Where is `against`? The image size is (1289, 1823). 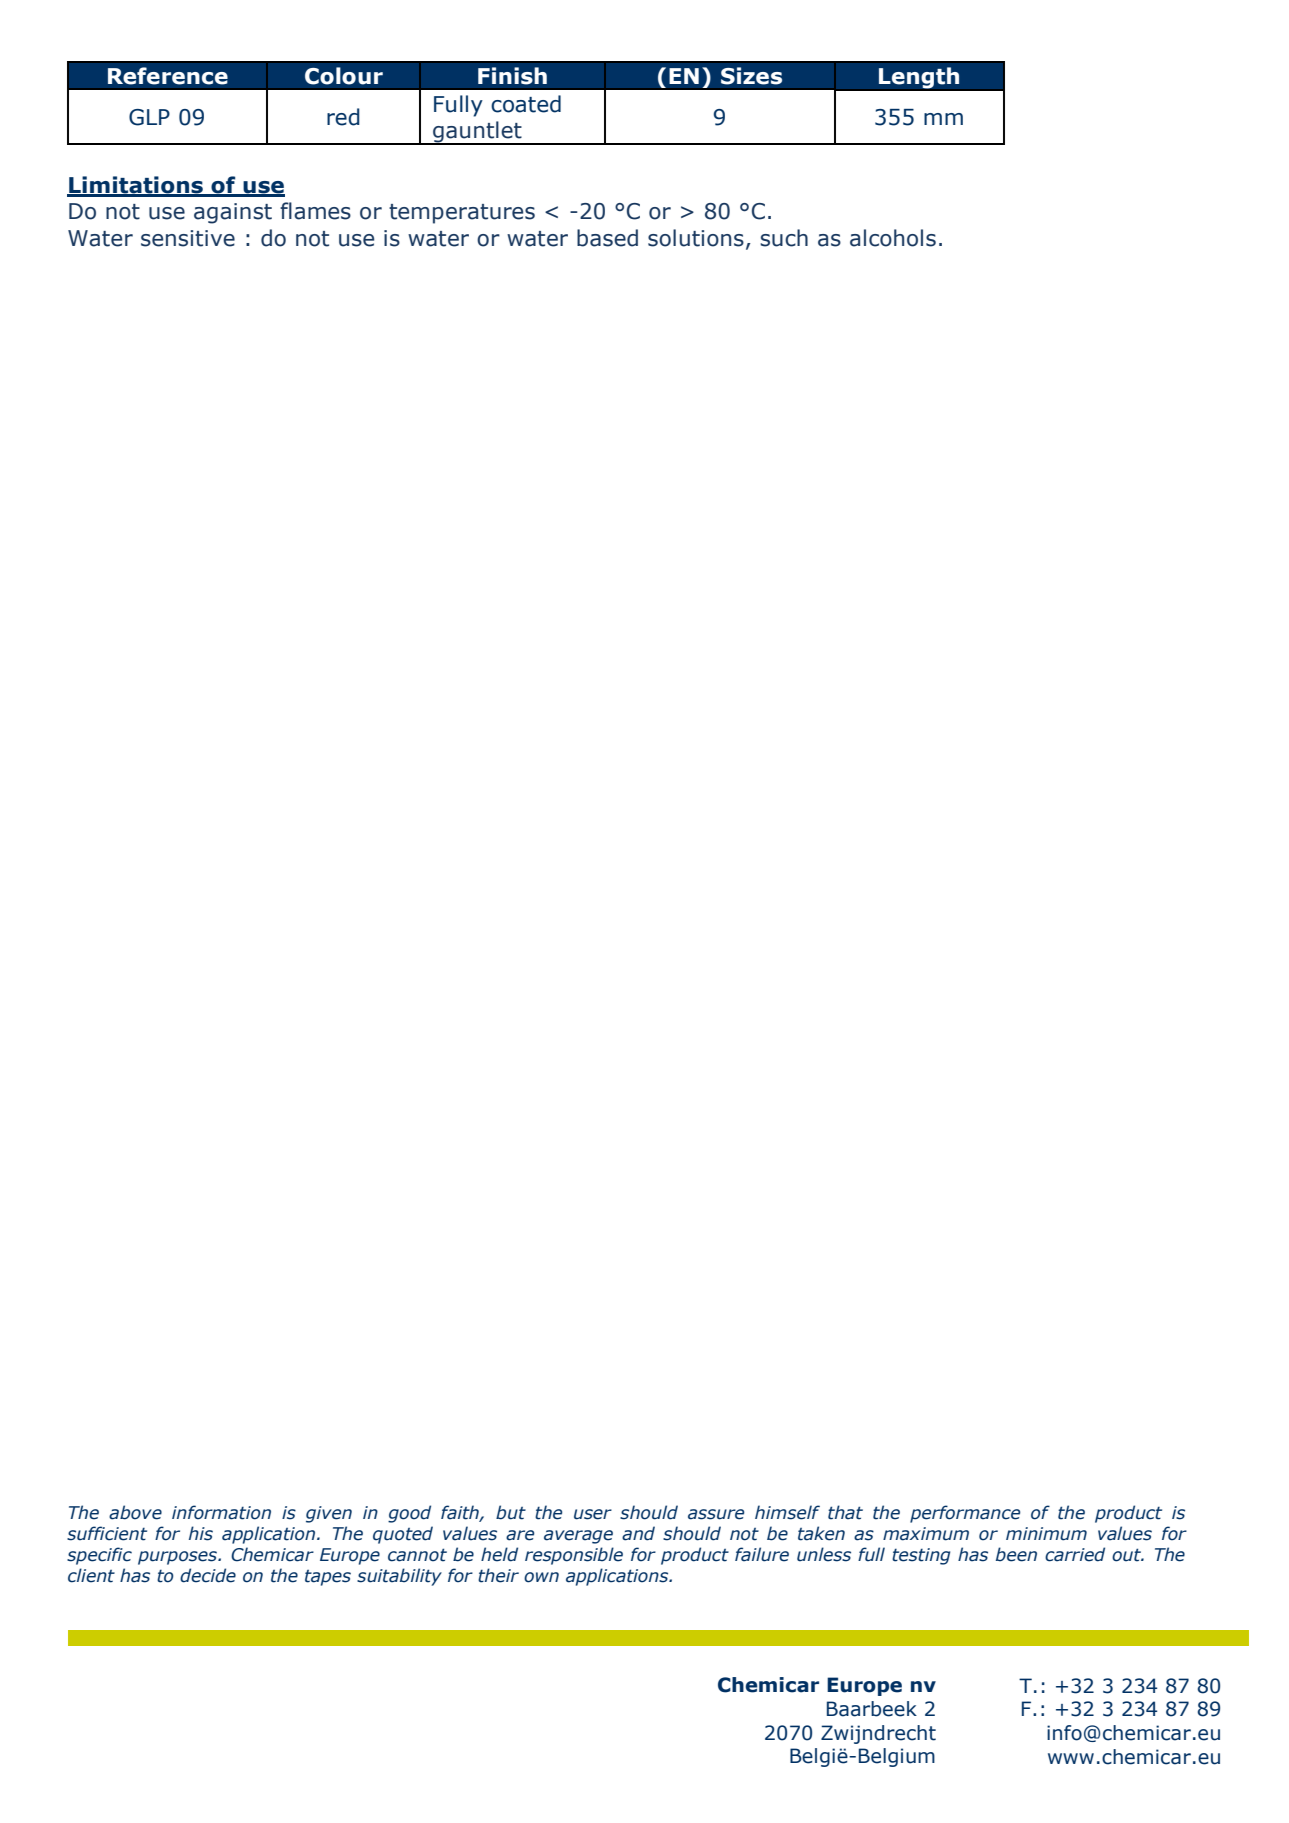 against is located at coordinates (233, 213).
